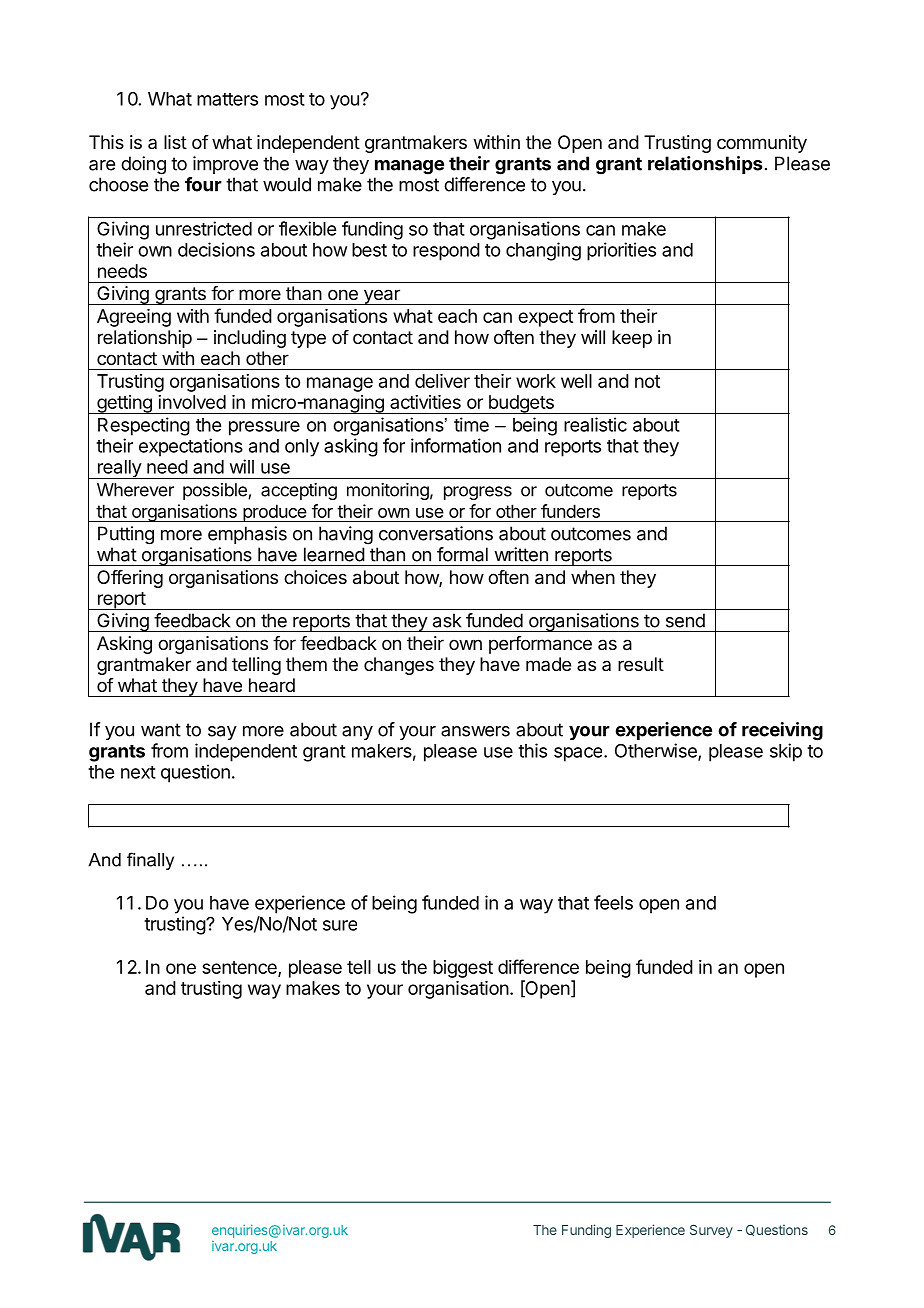 The image size is (924, 1308). Describe the element at coordinates (641, 664) in the document. I see `result` at that location.
